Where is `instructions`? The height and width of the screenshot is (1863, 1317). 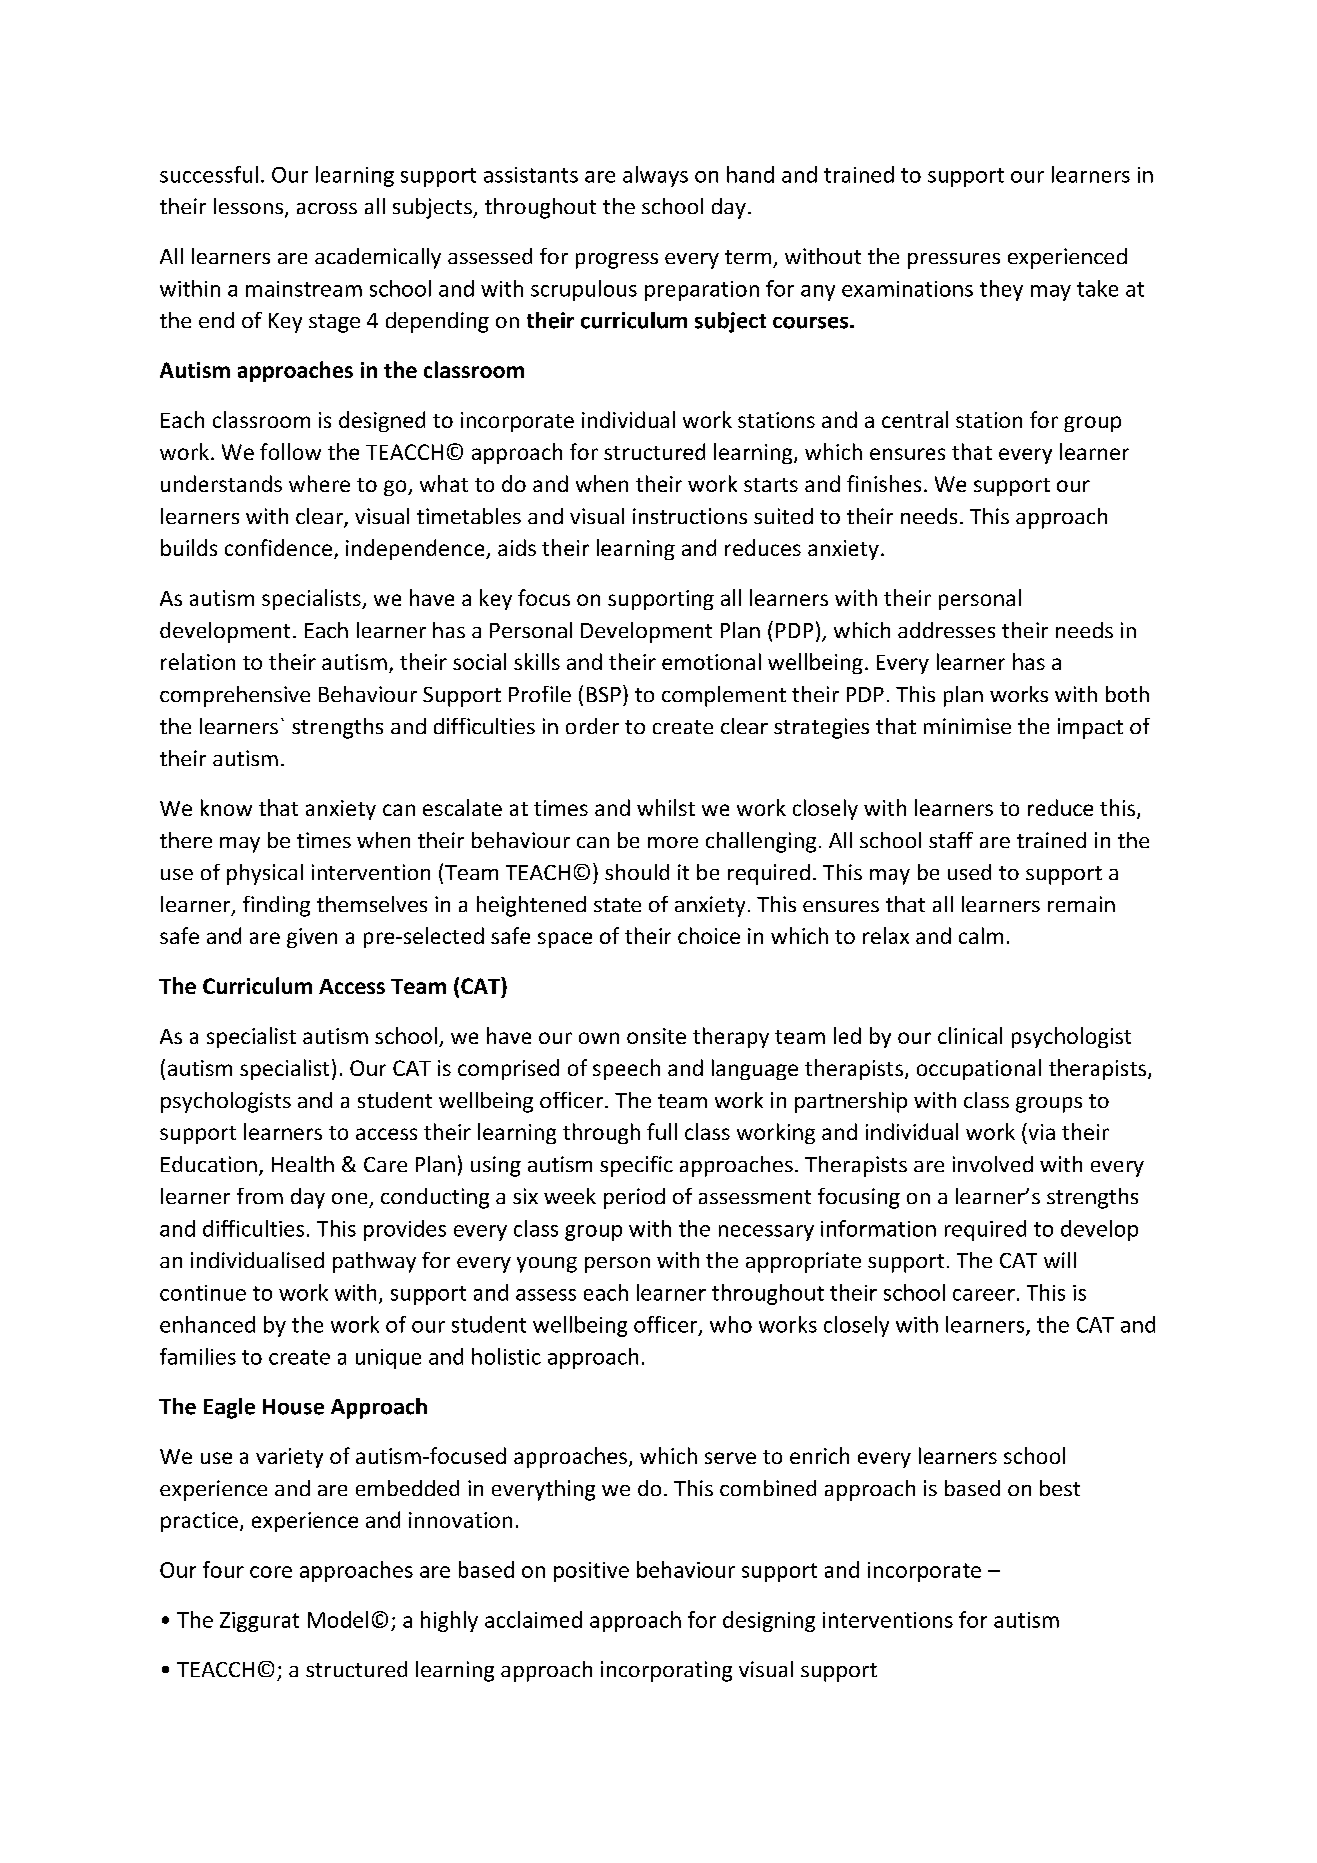
instructions is located at coordinates (690, 516).
